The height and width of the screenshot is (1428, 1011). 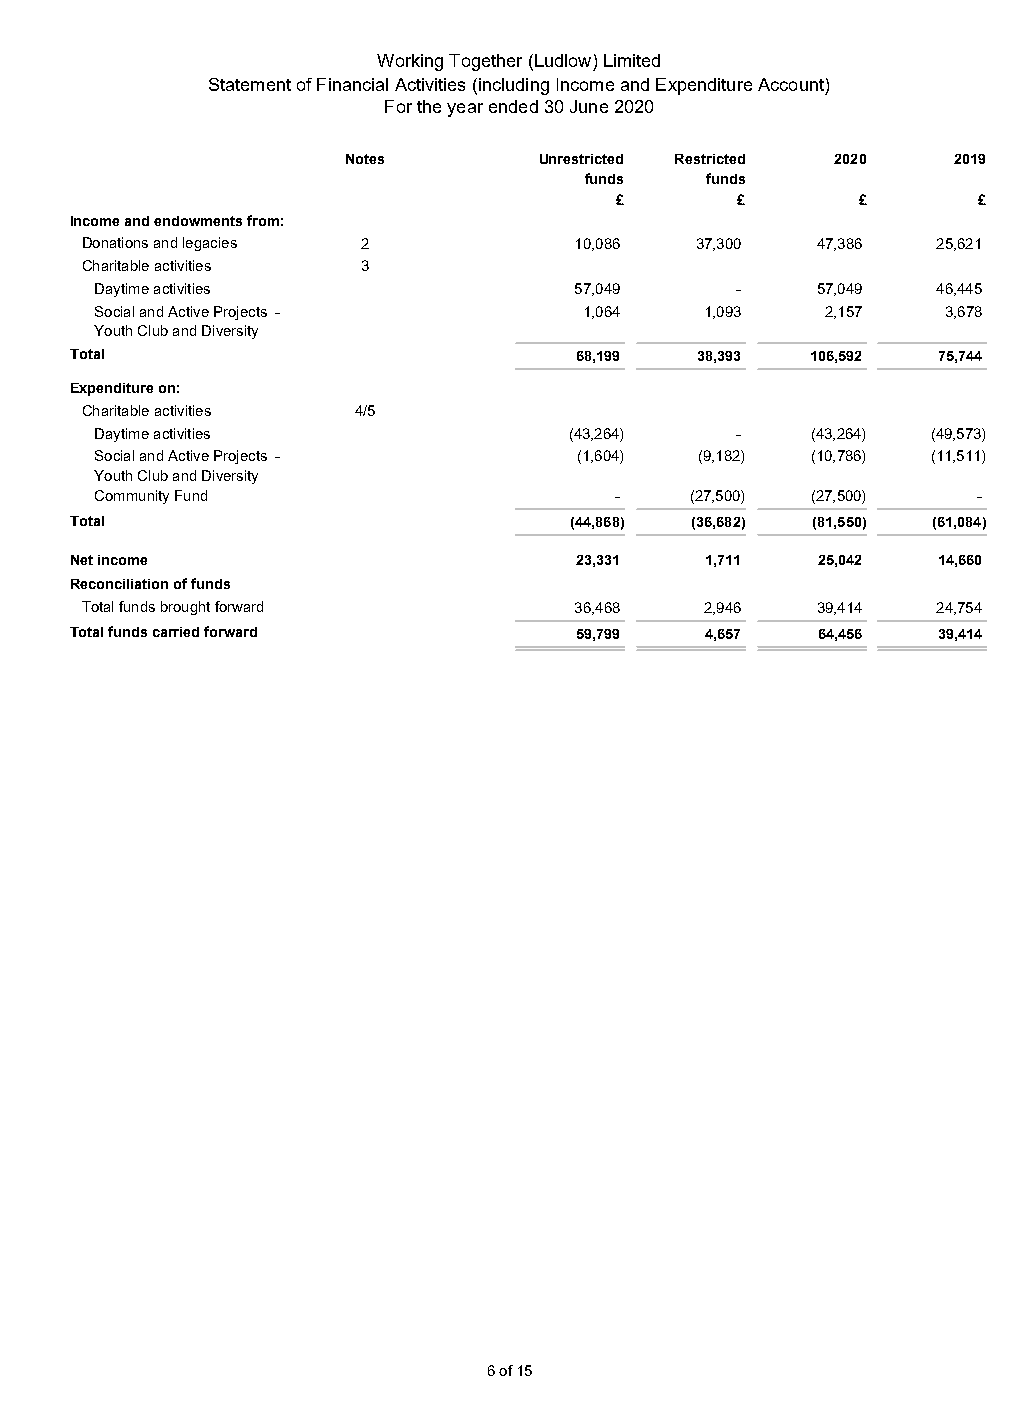 I want to click on Community, so click(x=132, y=497).
